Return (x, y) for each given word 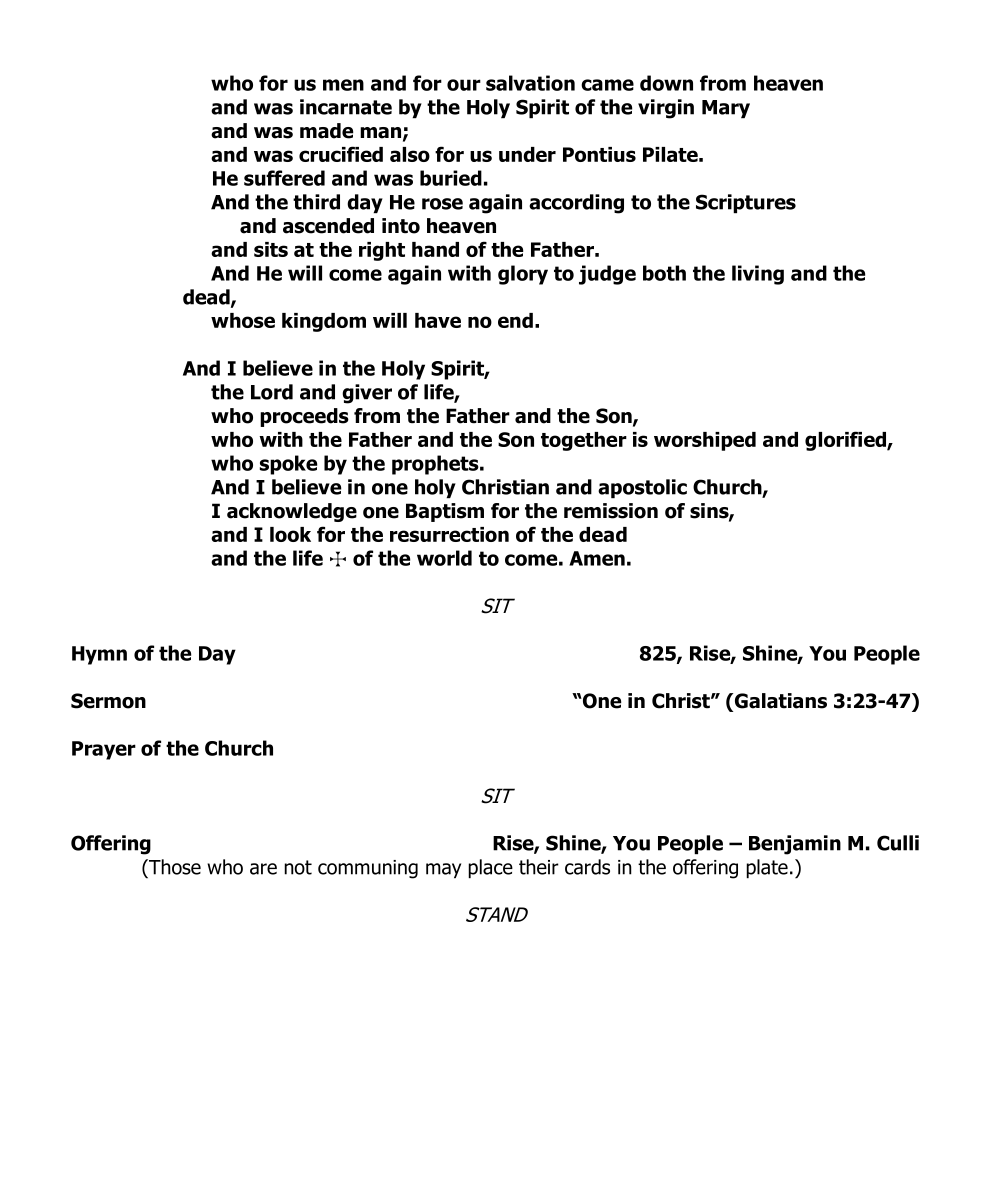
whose (243, 320)
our (464, 85)
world (444, 558)
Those (174, 867)
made (326, 131)
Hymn (99, 655)
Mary (726, 109)
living (758, 275)
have (438, 320)
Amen (597, 558)
